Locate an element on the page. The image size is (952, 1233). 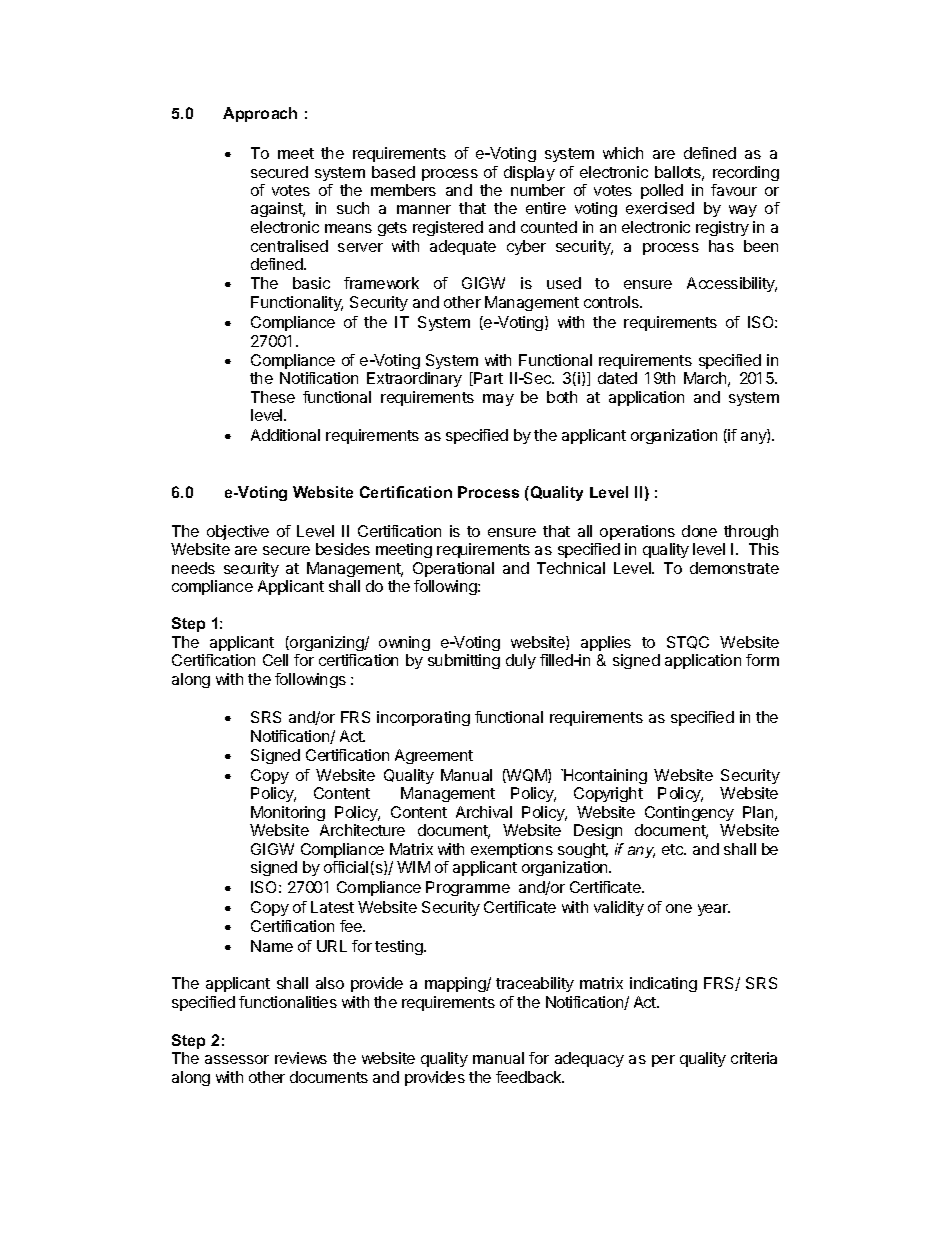
Approach is located at coordinates (260, 114).
